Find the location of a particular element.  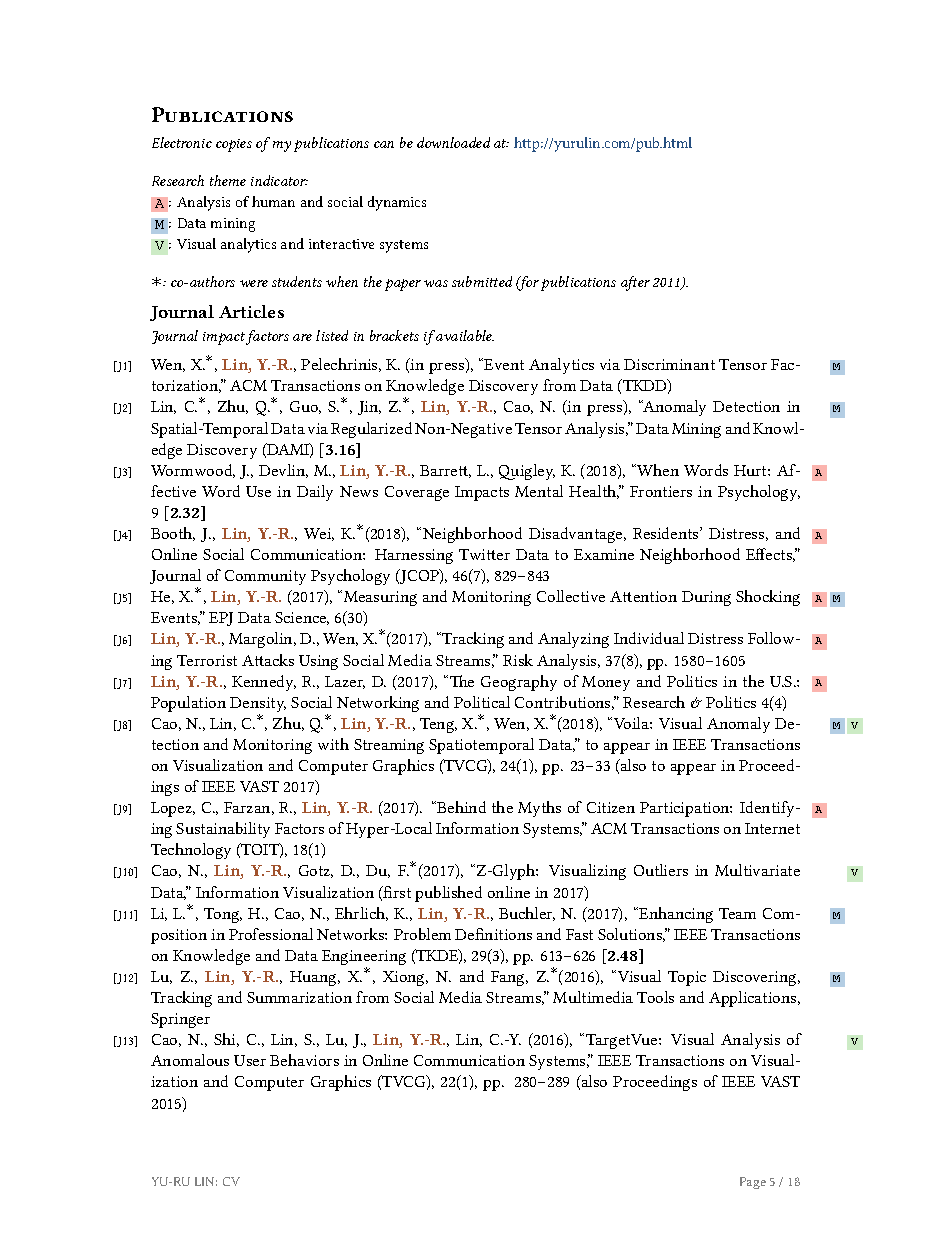

theme is located at coordinates (228, 180).
